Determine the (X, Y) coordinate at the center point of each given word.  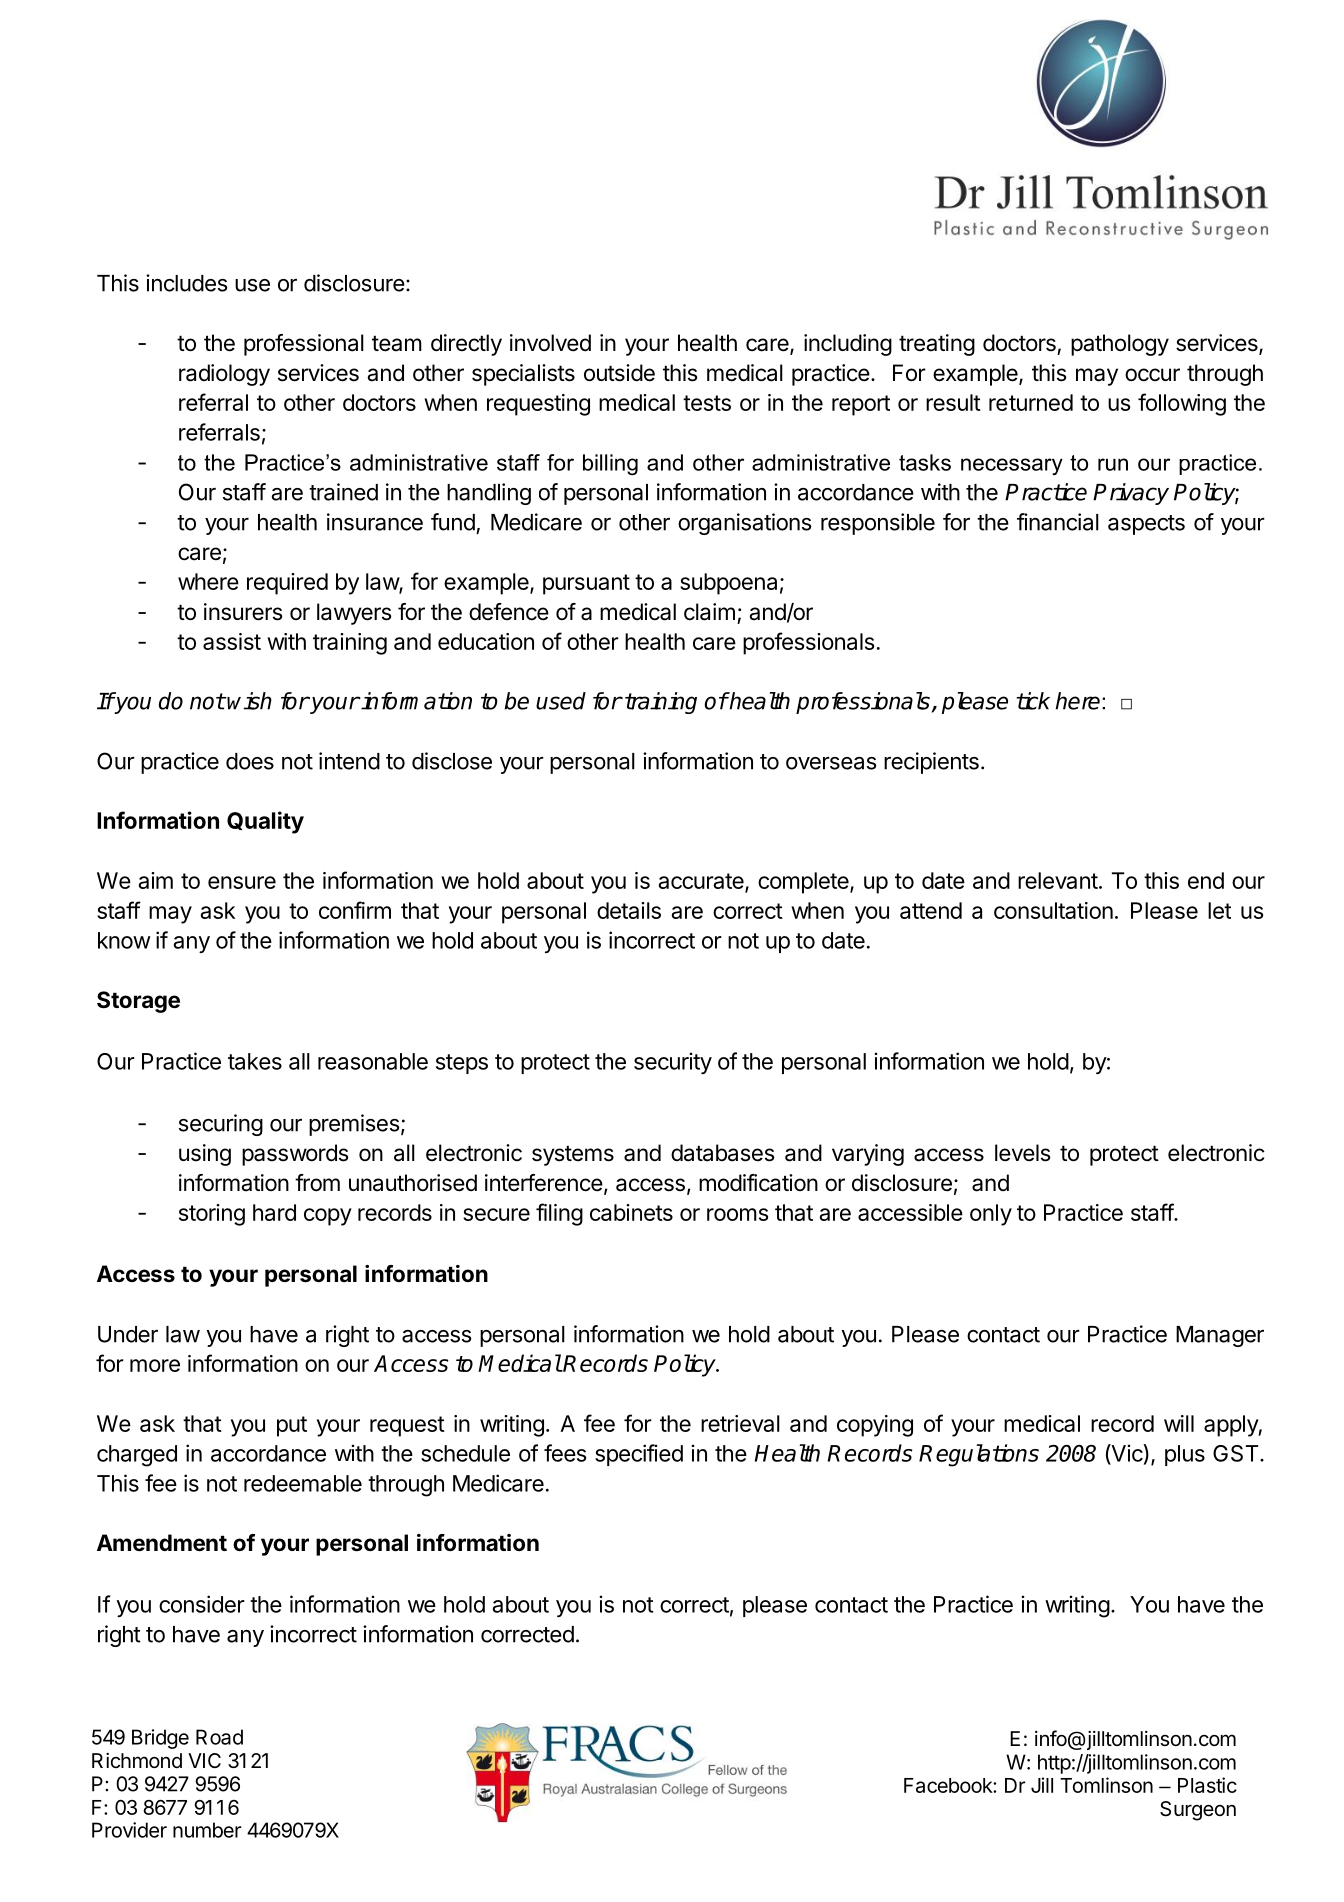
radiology (224, 375)
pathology (1120, 345)
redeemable (303, 1483)
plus (1185, 1455)
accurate (702, 882)
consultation (1053, 910)
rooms (737, 1214)
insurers (243, 612)
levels (1023, 1153)
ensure (242, 882)
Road (219, 1737)
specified (639, 1455)
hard (274, 1212)
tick (1033, 701)
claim (709, 612)
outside (619, 373)
